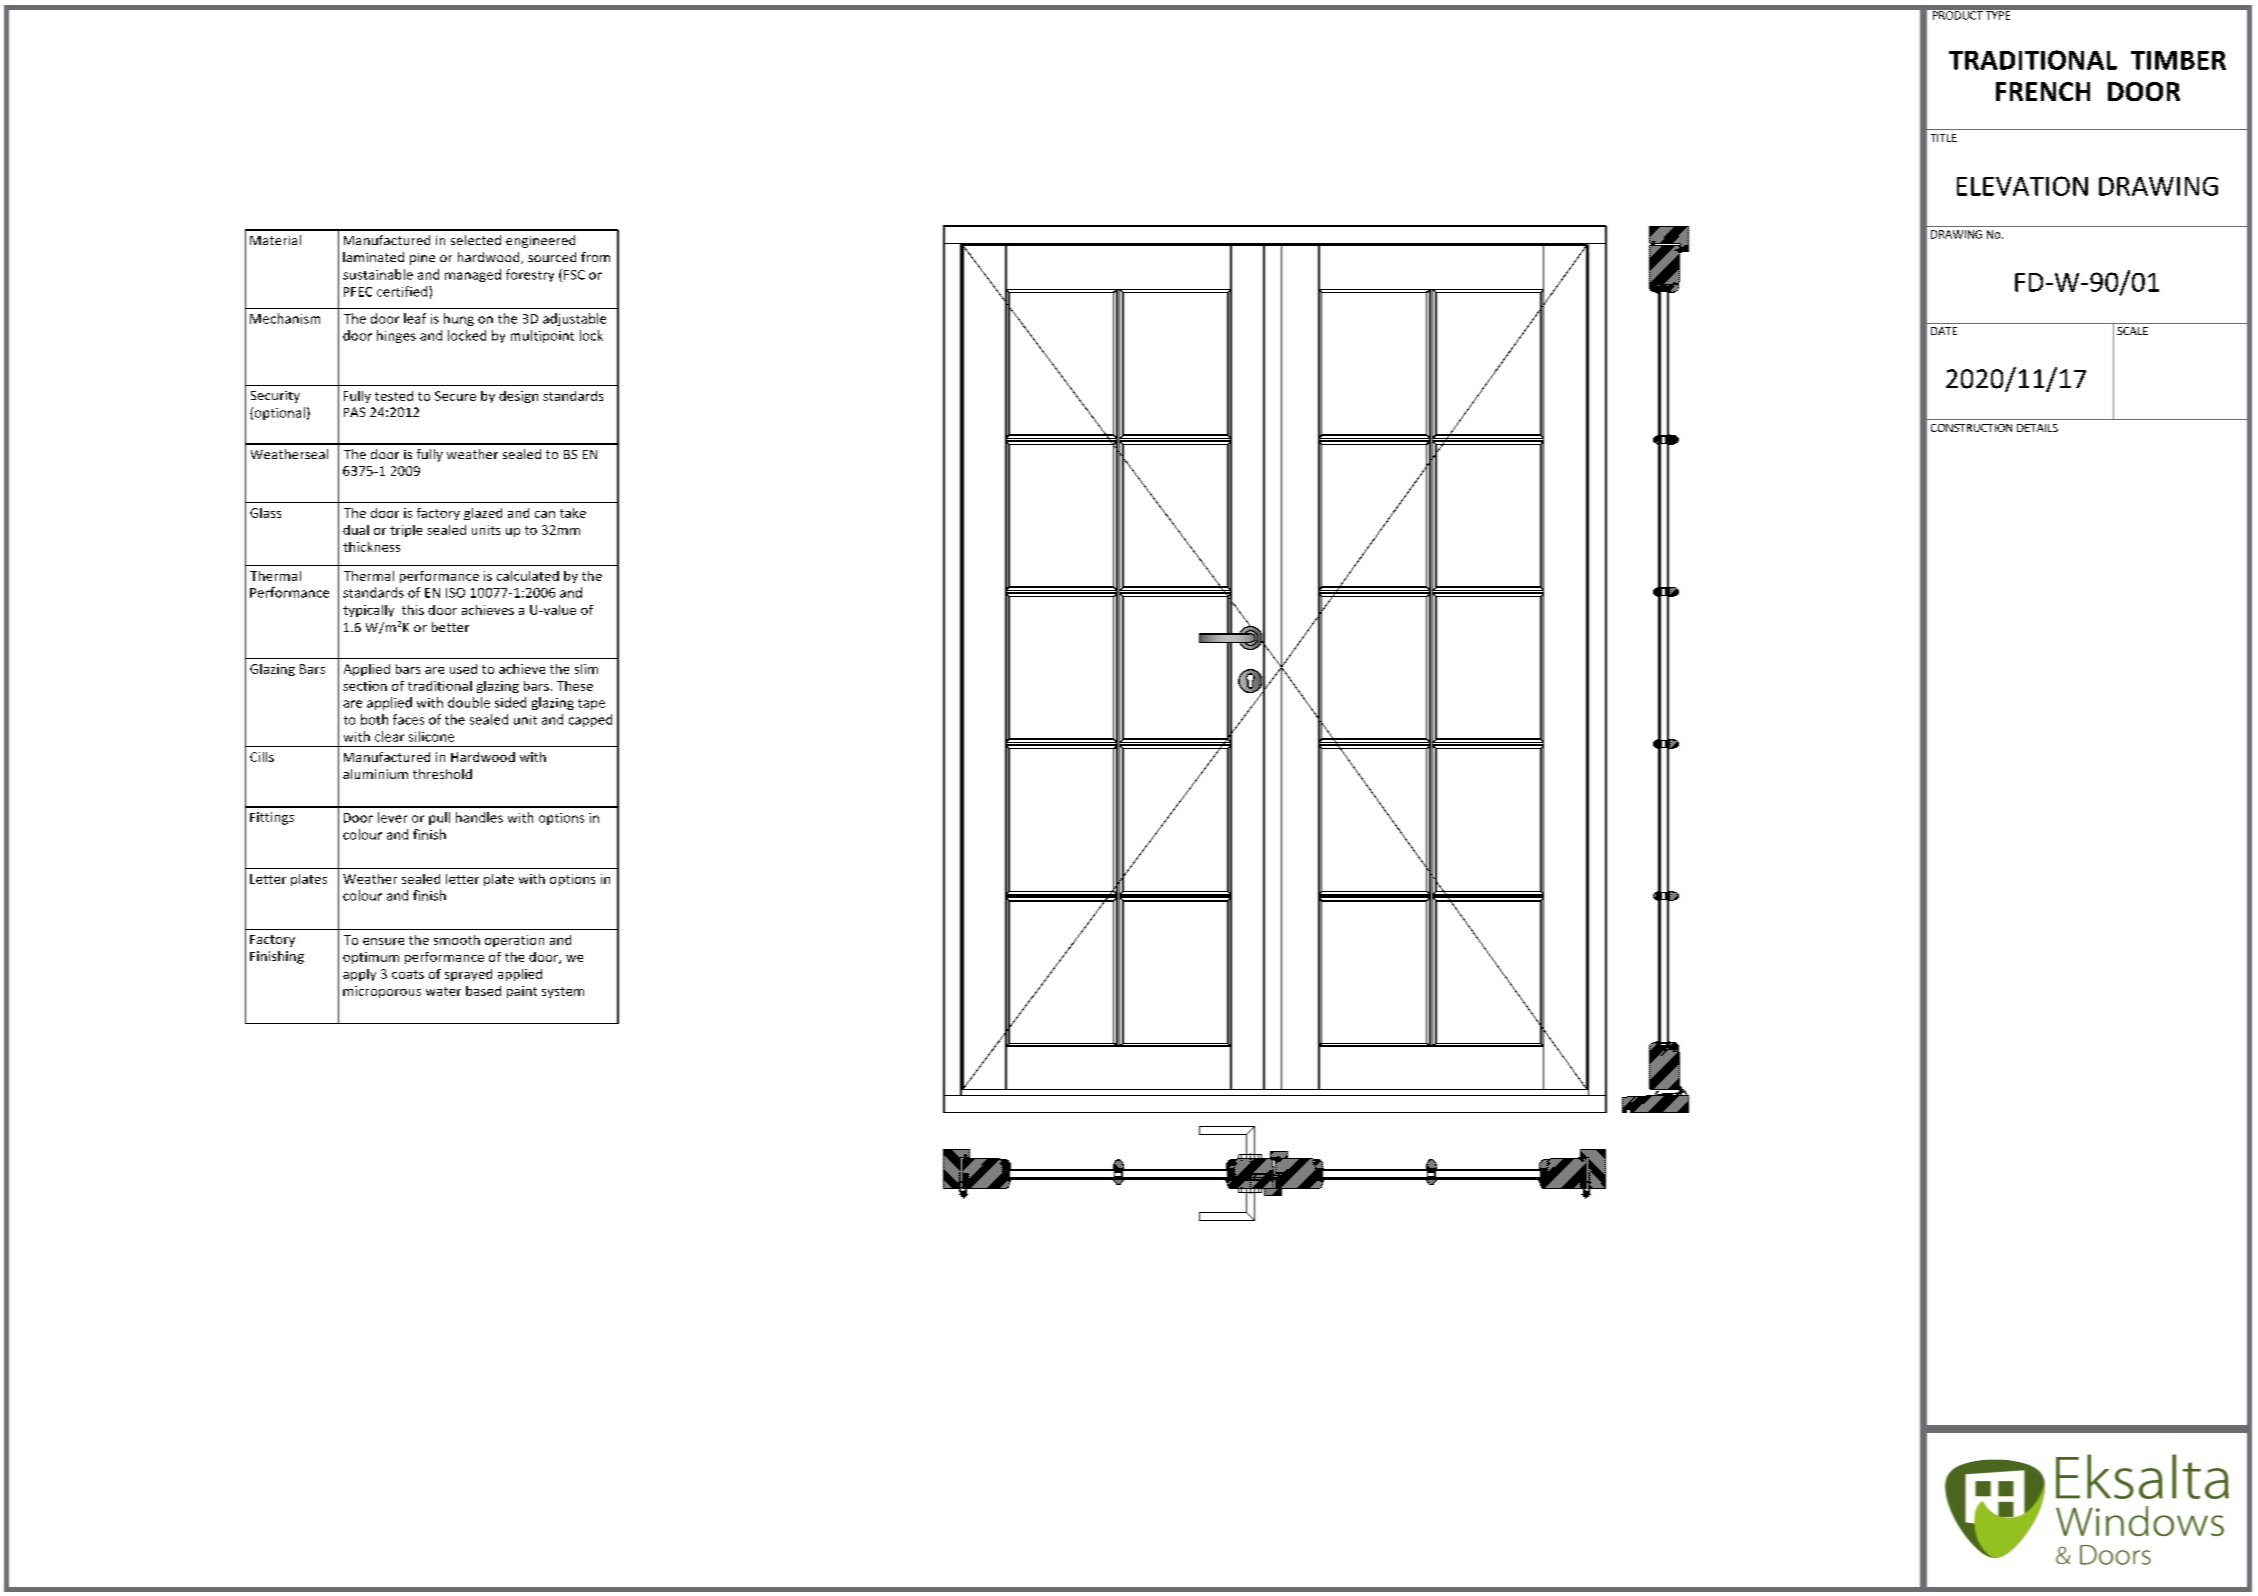 The image size is (2258, 1596). What do you see at coordinates (590, 720) in the page?
I see `capped` at bounding box center [590, 720].
